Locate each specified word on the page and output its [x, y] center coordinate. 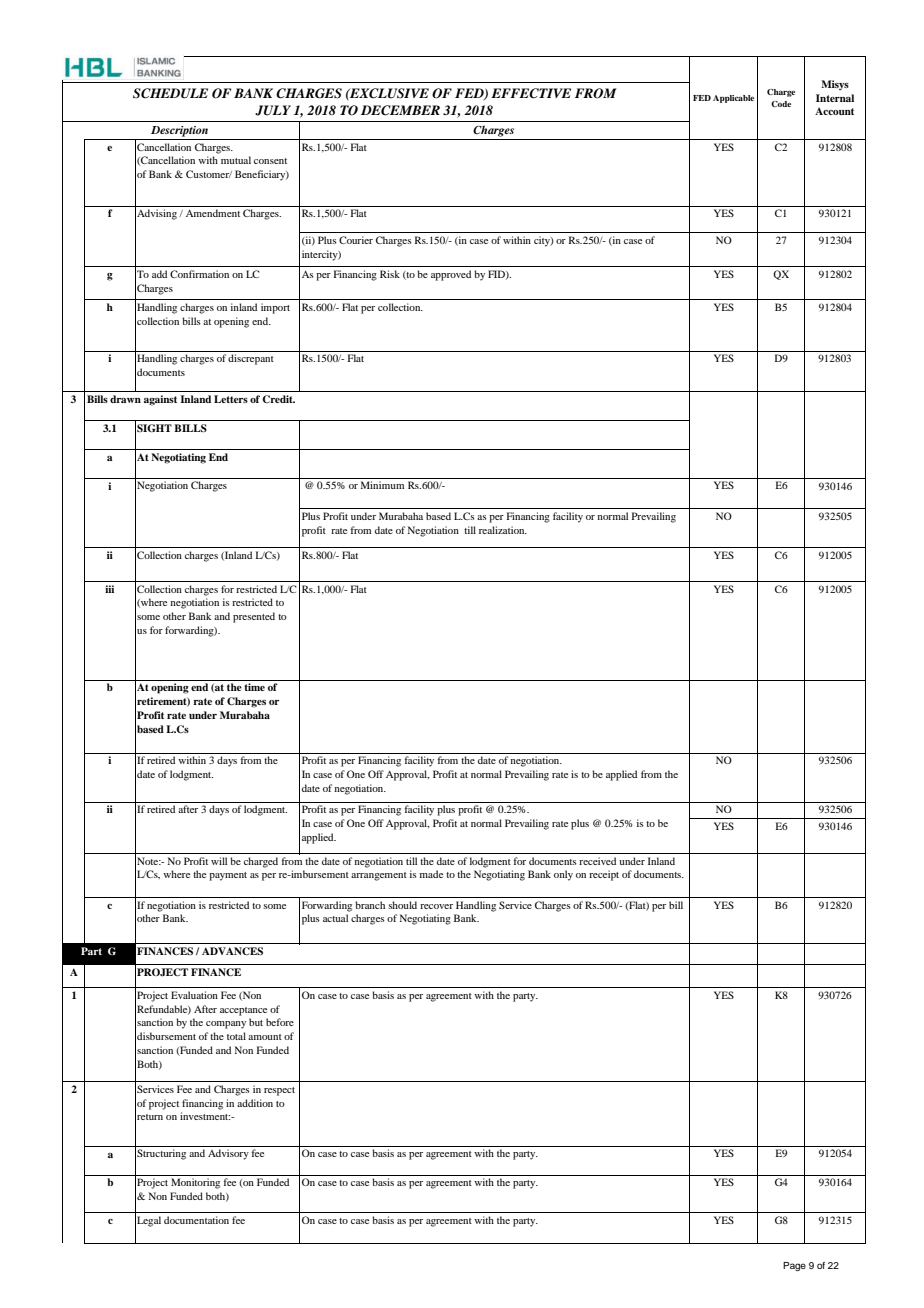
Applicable [733, 99]
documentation [196, 1220]
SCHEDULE [170, 93]
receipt [604, 875]
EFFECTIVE [531, 93]
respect [279, 1091]
